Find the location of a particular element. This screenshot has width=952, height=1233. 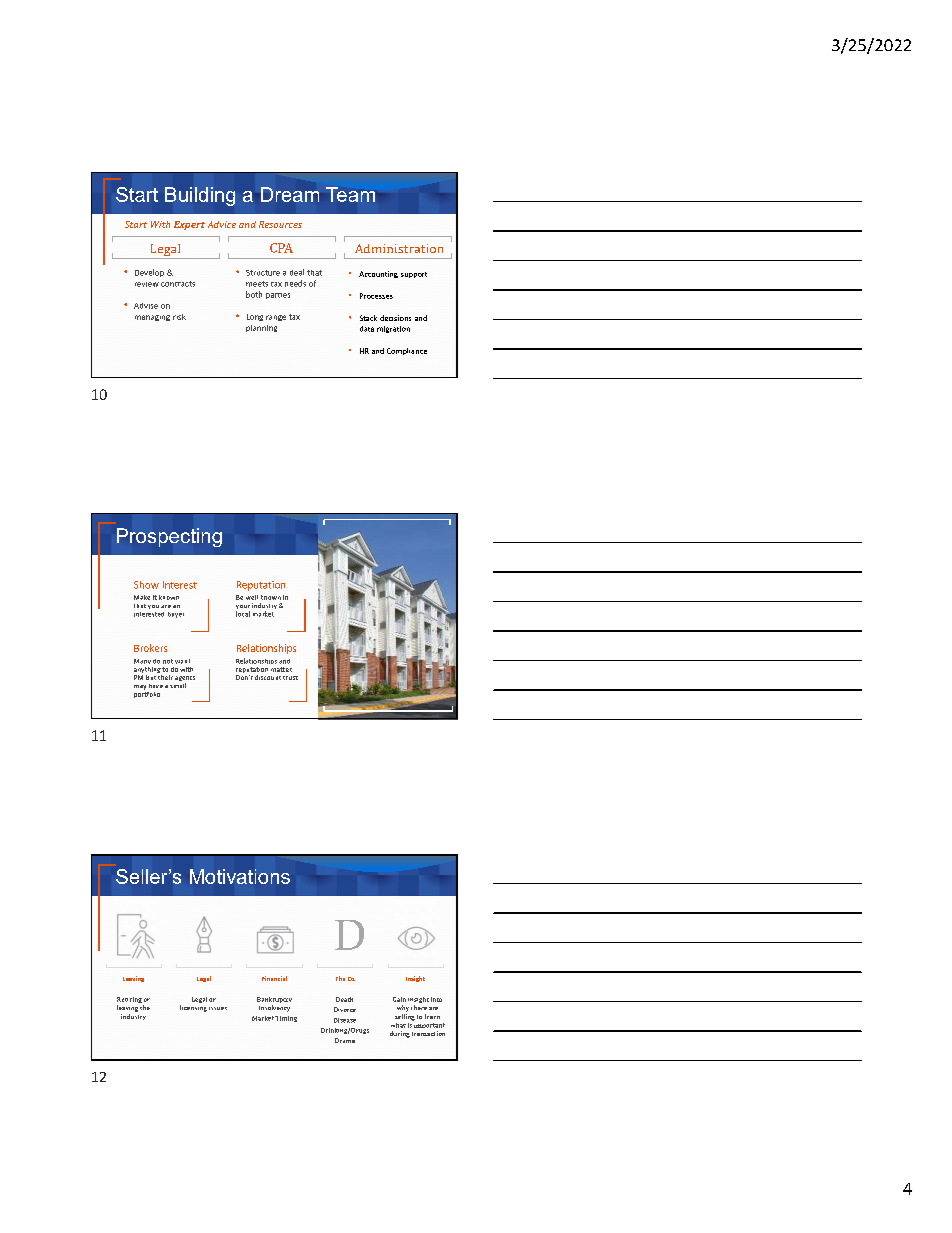

licensing is located at coordinates (193, 1008).
